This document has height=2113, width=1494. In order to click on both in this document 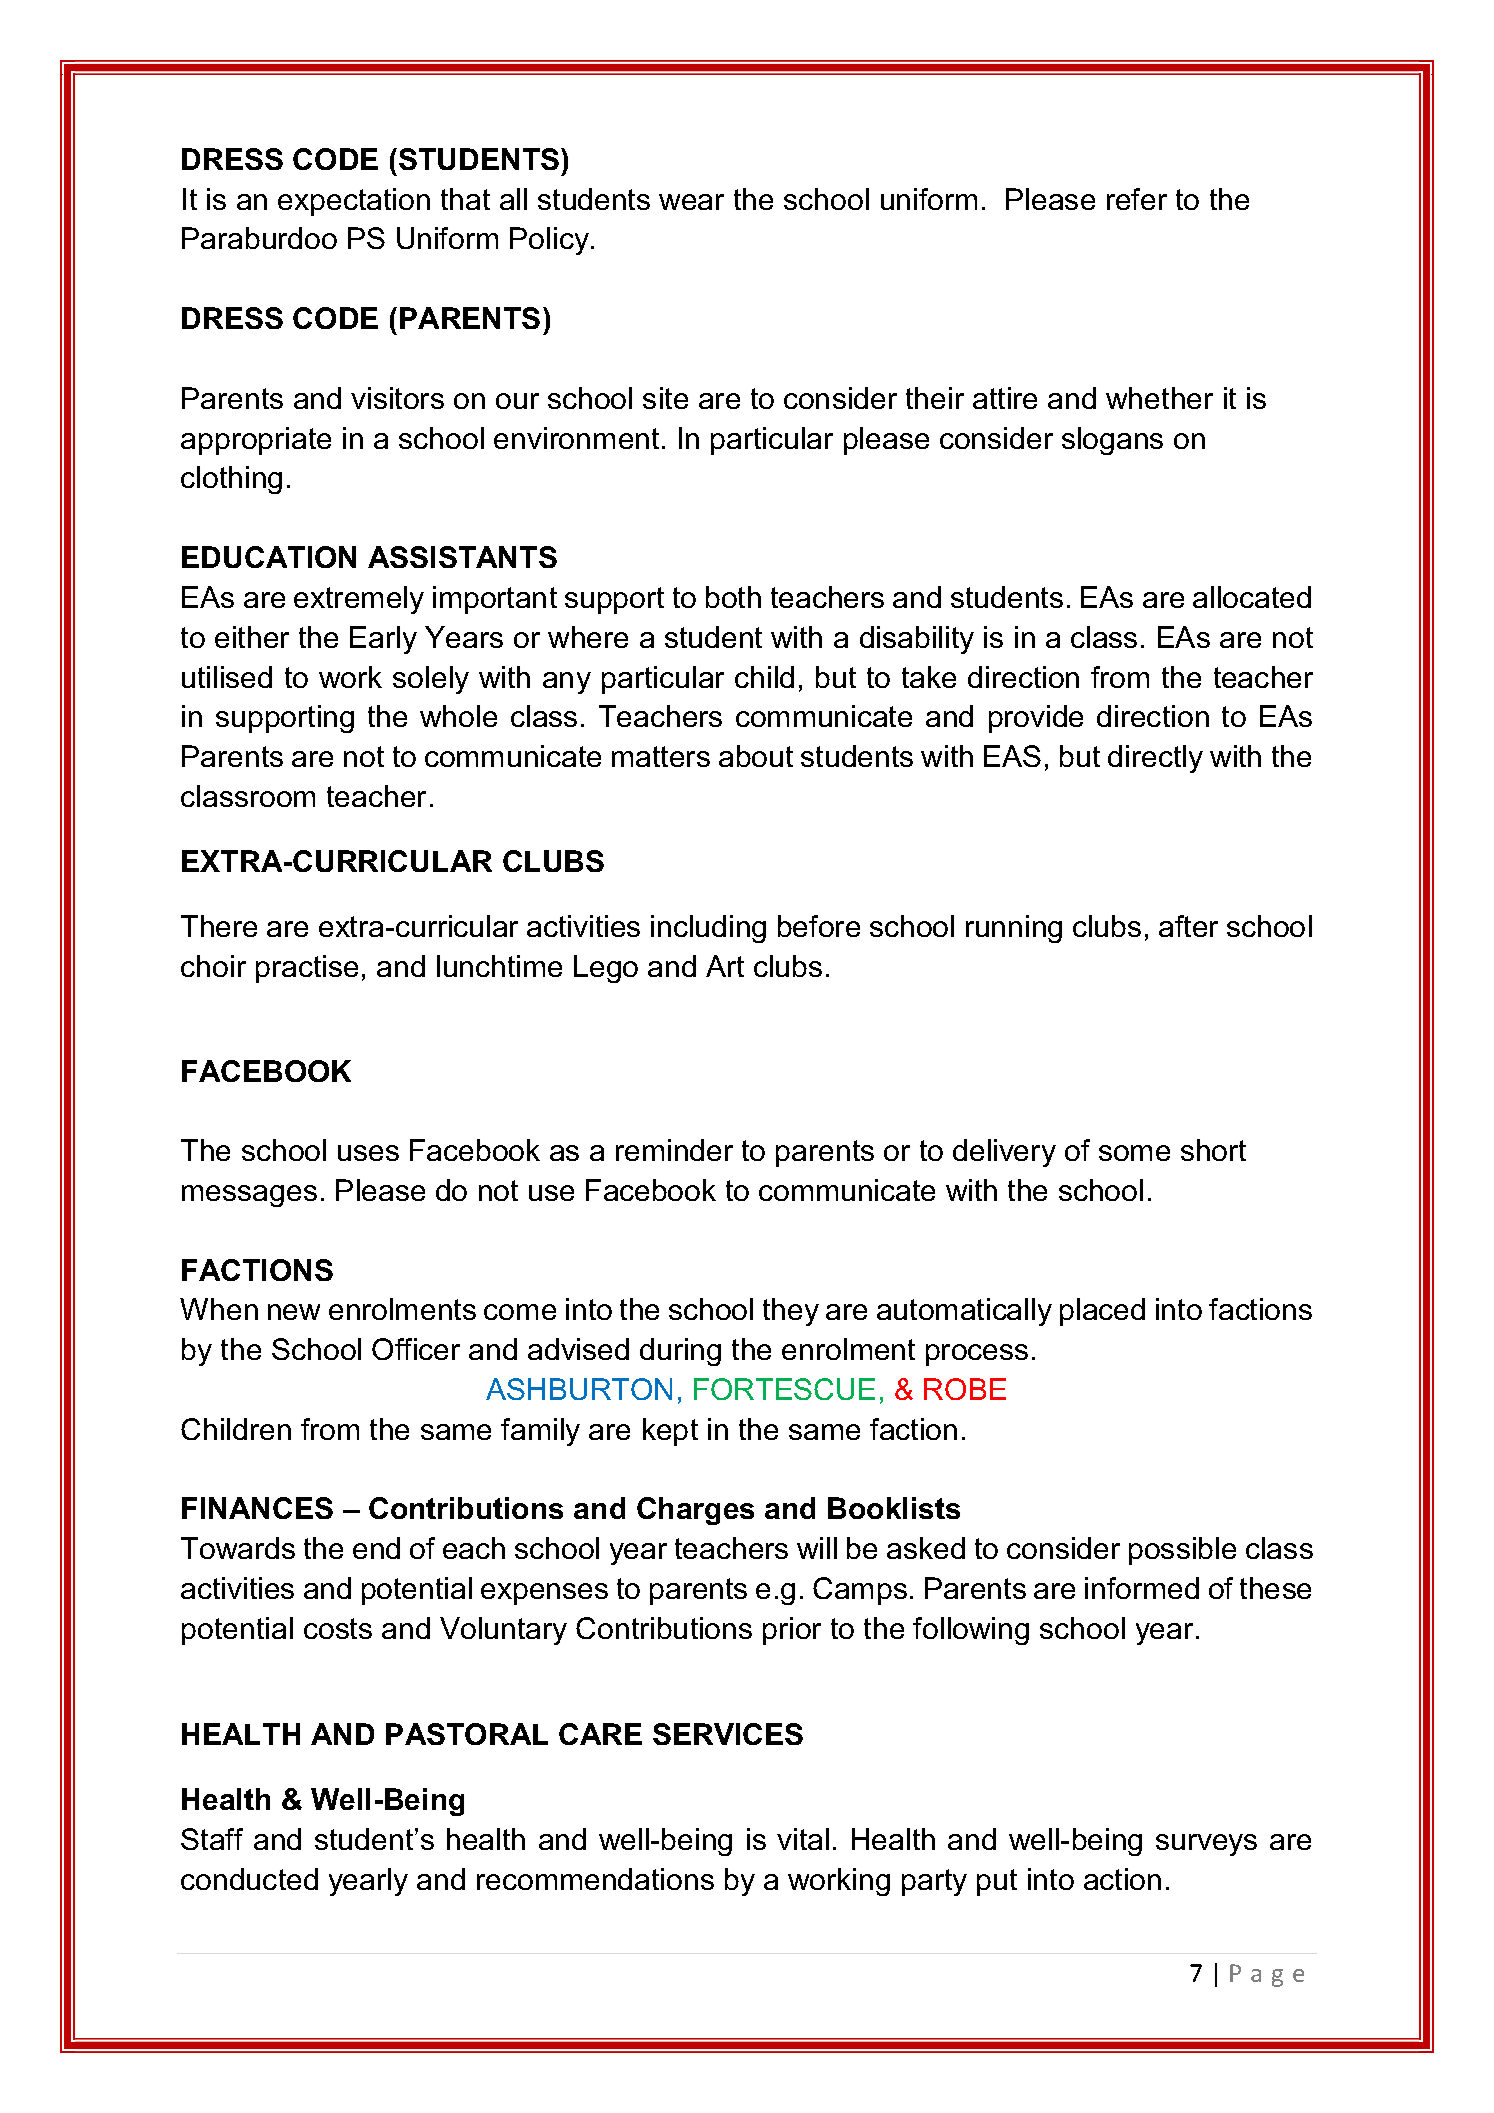, I will do `click(733, 597)`.
